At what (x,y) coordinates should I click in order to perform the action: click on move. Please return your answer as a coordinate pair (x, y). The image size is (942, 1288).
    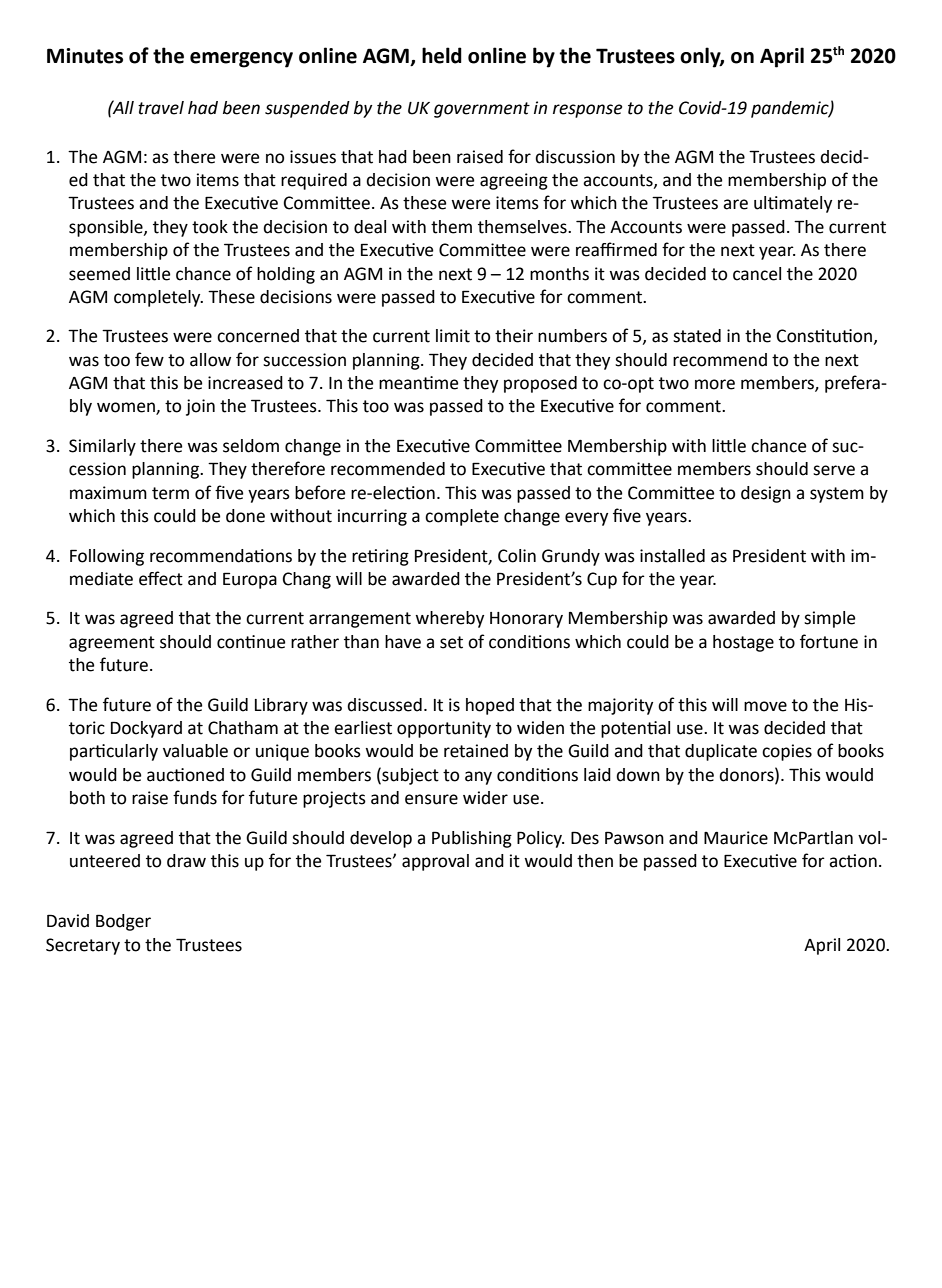
    Looking at the image, I should click on (765, 706).
